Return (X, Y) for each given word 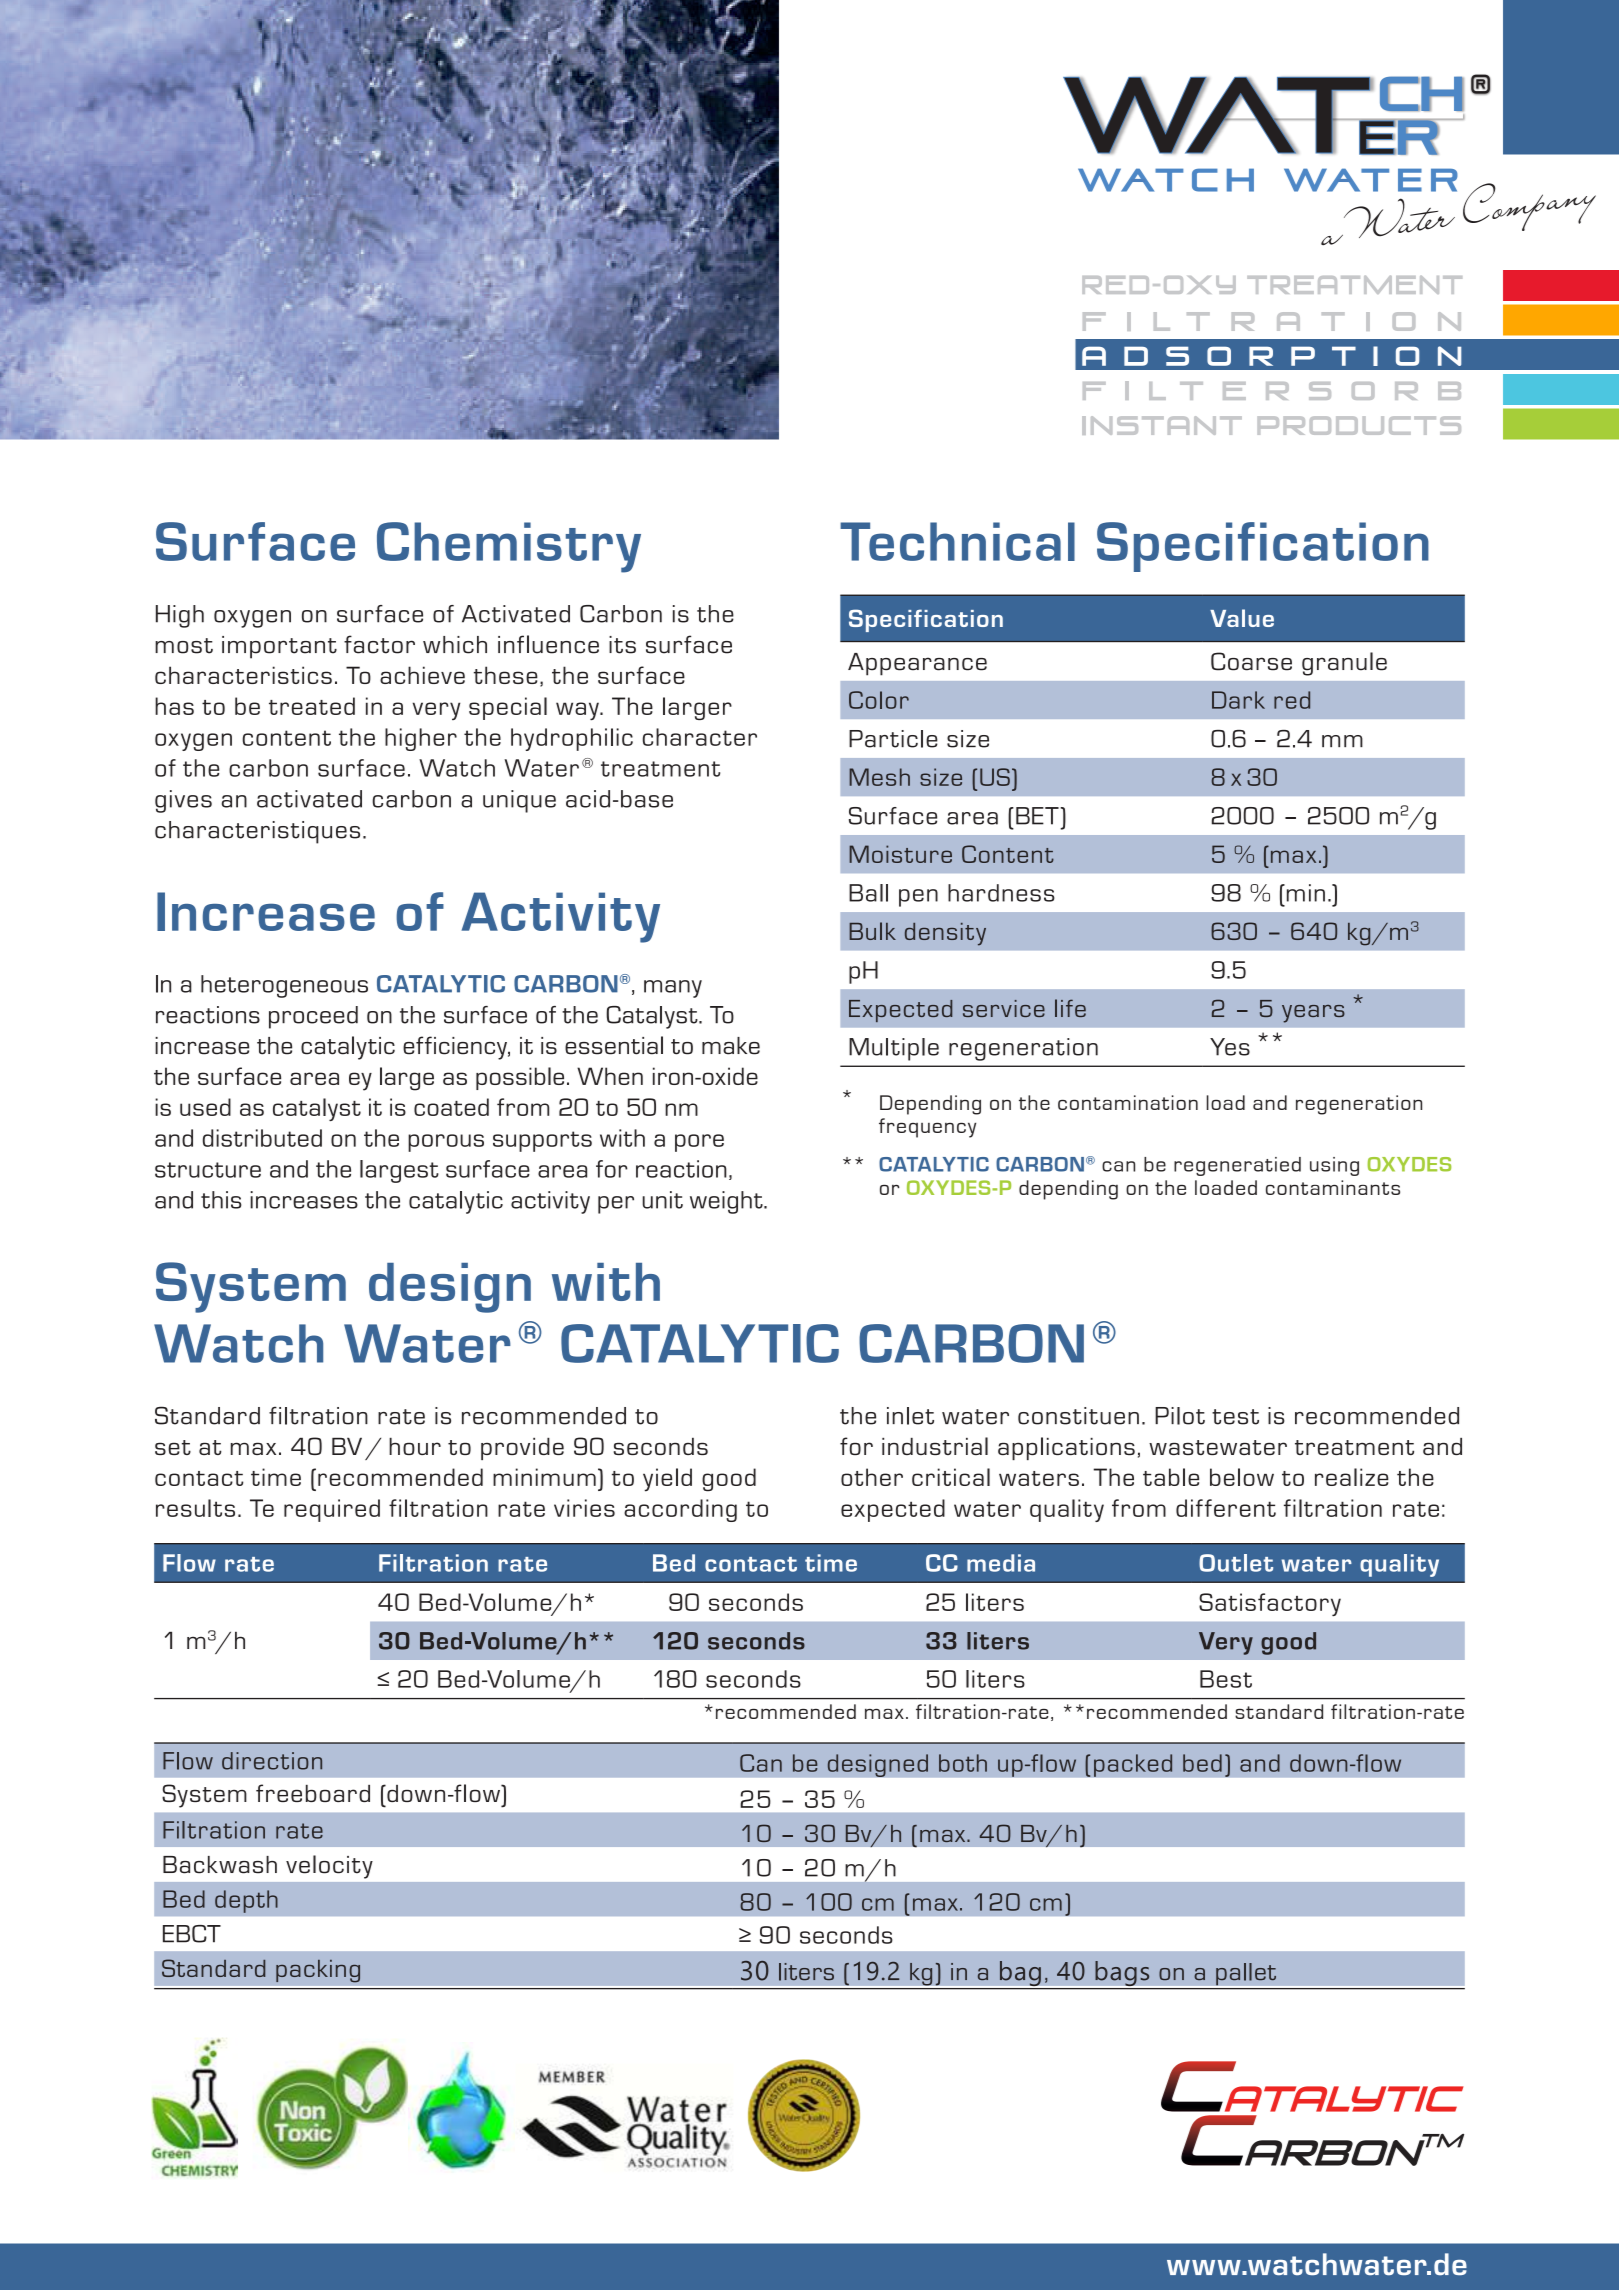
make (731, 1046)
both (963, 1763)
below (1242, 1477)
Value (1242, 618)
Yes (1230, 1047)
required (332, 1510)
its (622, 645)
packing (318, 1971)
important (279, 647)
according (680, 1510)
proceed (313, 1017)
